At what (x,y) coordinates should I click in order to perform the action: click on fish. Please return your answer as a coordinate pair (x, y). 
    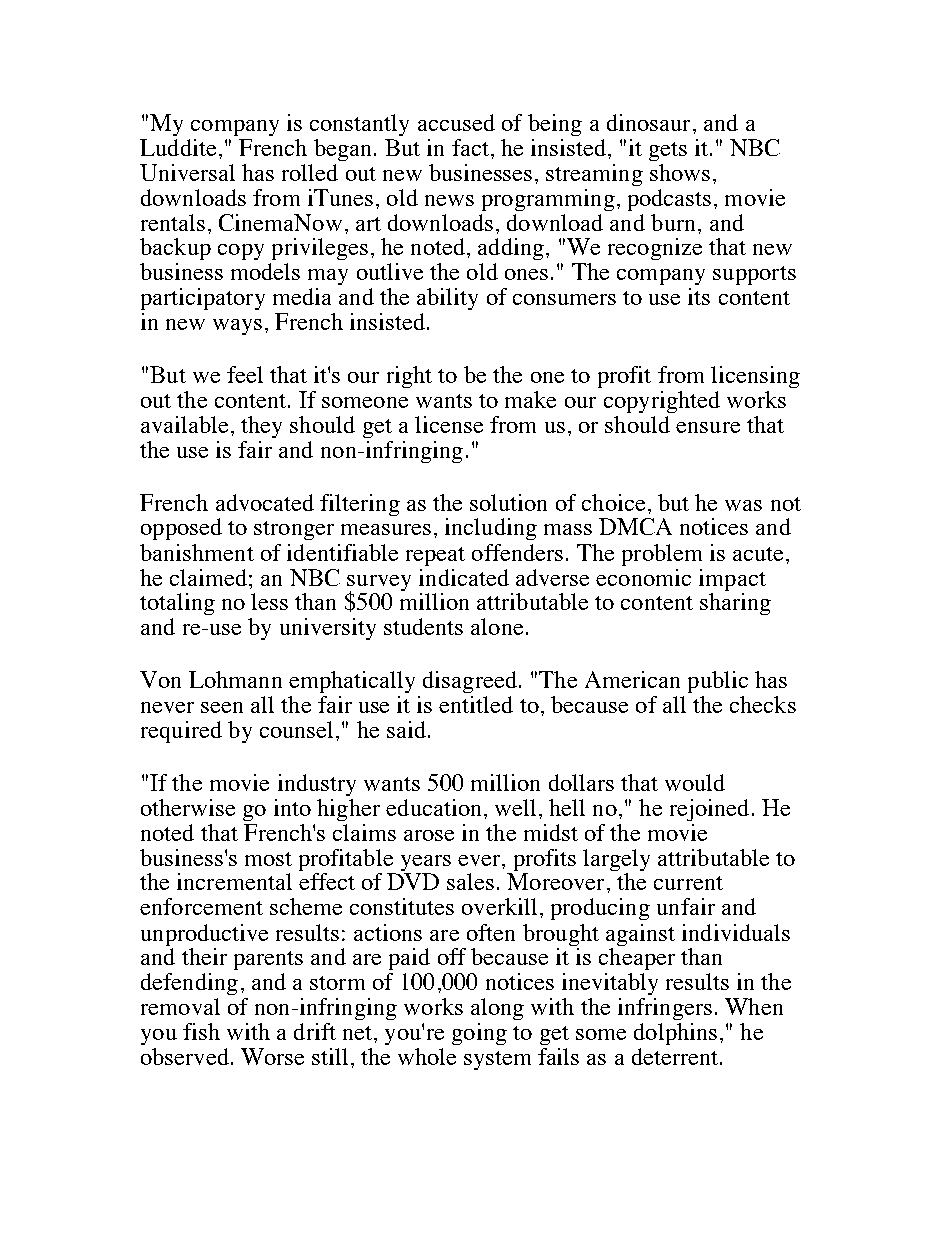
    Looking at the image, I should click on (201, 1031).
